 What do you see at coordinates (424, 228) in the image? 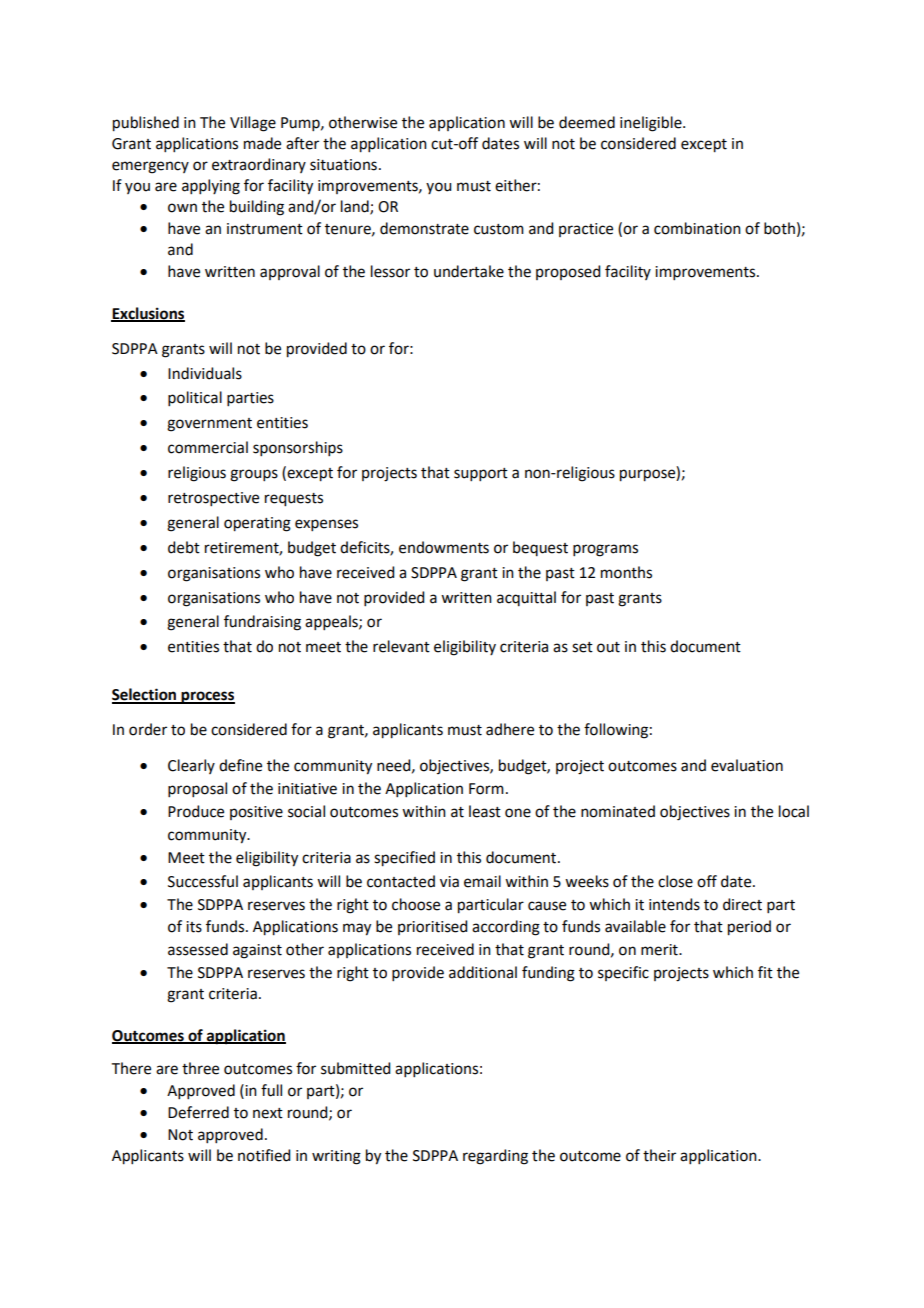
I see `demonstrate` at bounding box center [424, 228].
